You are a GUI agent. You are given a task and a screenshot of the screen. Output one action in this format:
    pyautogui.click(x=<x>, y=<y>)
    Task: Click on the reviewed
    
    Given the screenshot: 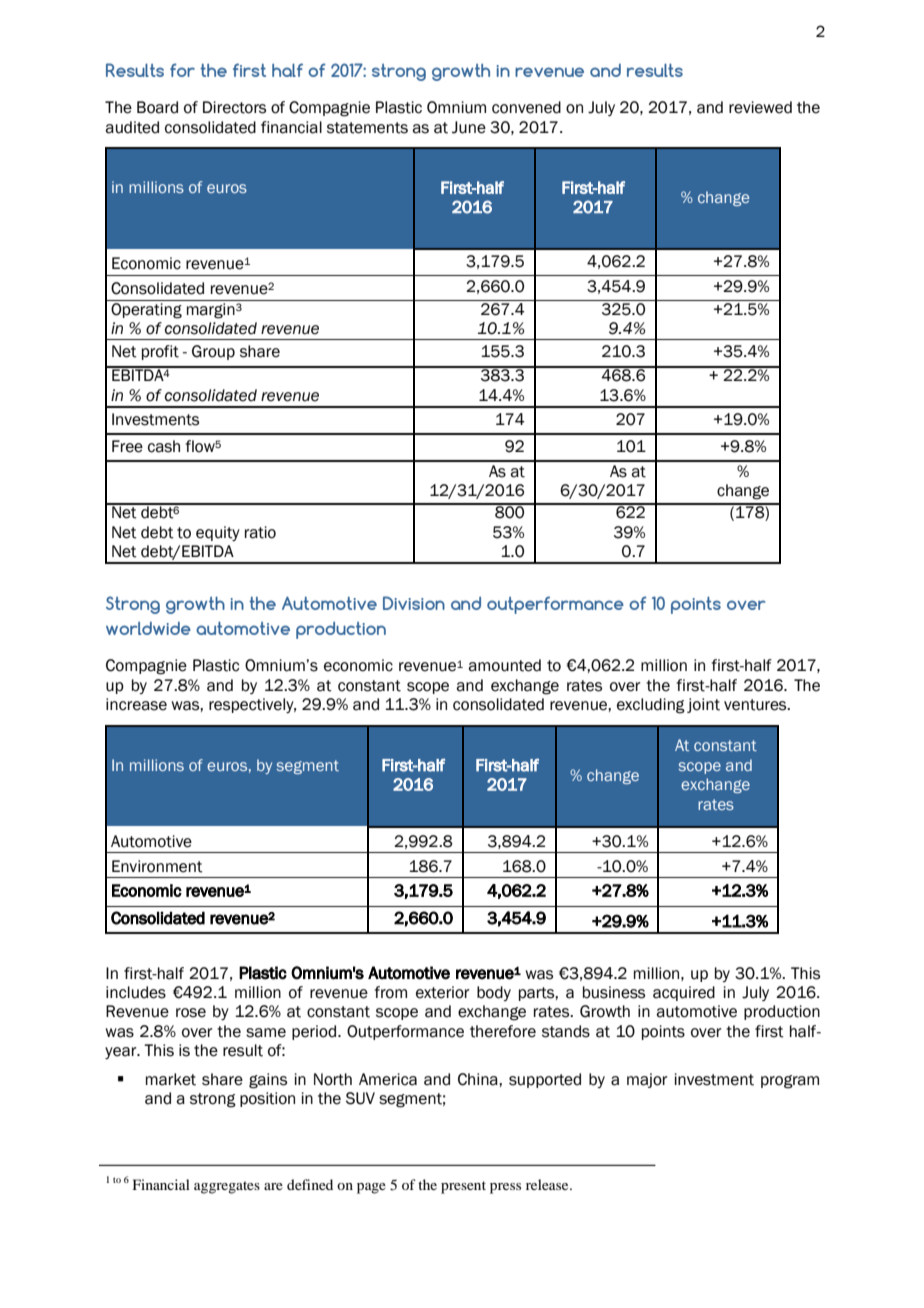 What is the action you would take?
    pyautogui.click(x=760, y=107)
